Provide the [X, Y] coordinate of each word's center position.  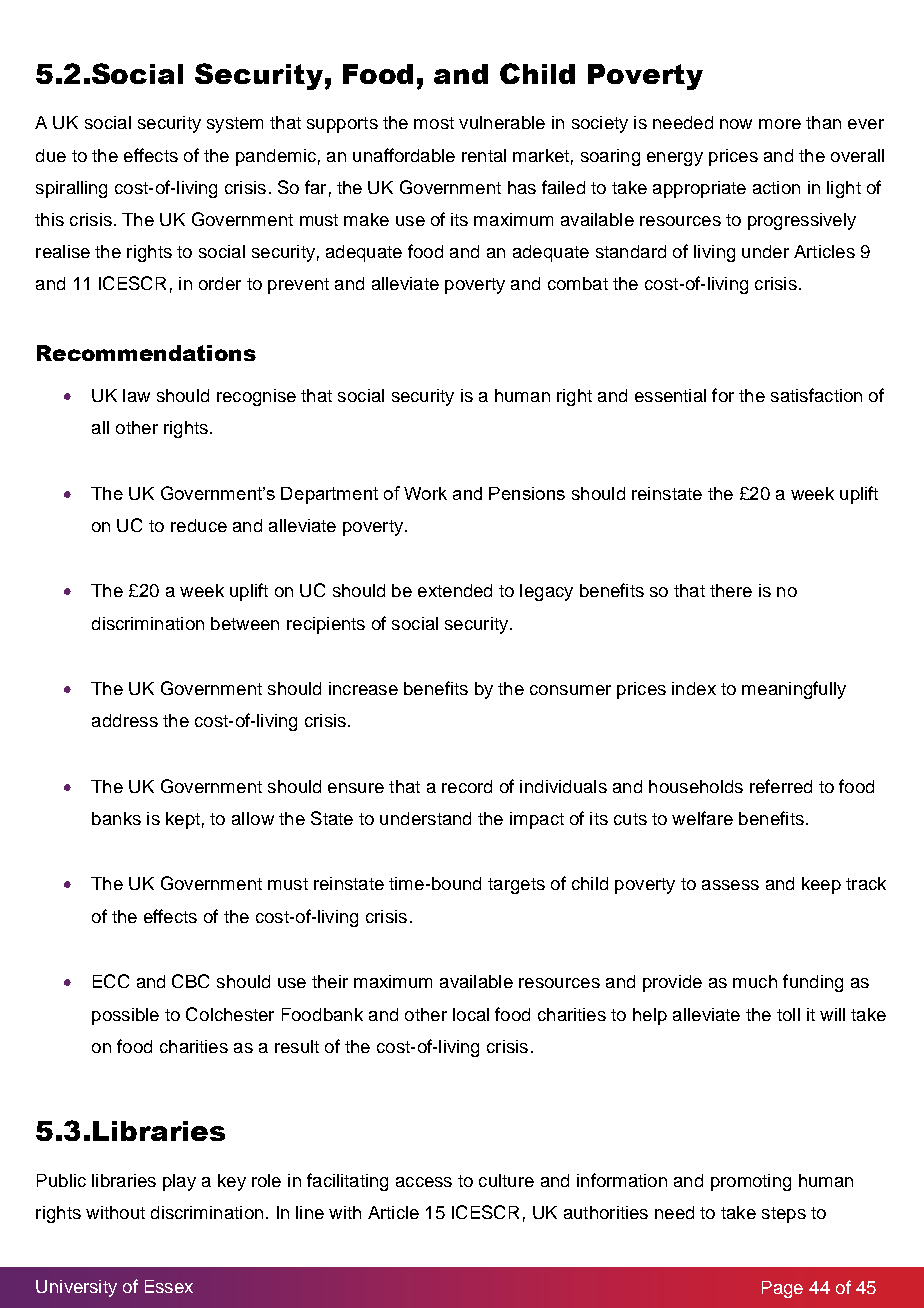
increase [363, 688]
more [780, 124]
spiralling [71, 189]
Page [782, 1289]
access [424, 1182]
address [125, 720]
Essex [169, 1286]
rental [484, 155]
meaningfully [794, 690]
